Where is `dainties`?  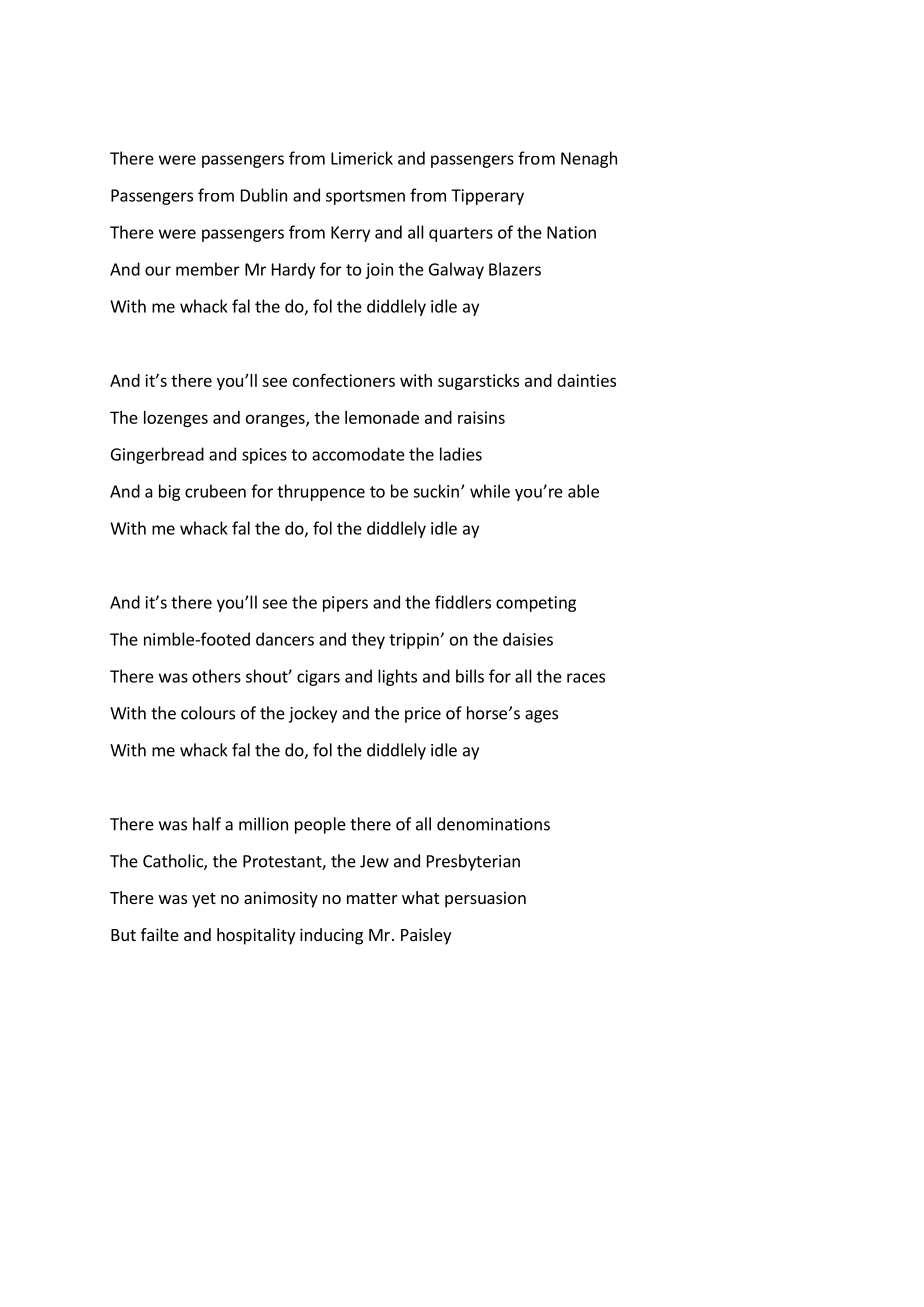 dainties is located at coordinates (586, 380).
